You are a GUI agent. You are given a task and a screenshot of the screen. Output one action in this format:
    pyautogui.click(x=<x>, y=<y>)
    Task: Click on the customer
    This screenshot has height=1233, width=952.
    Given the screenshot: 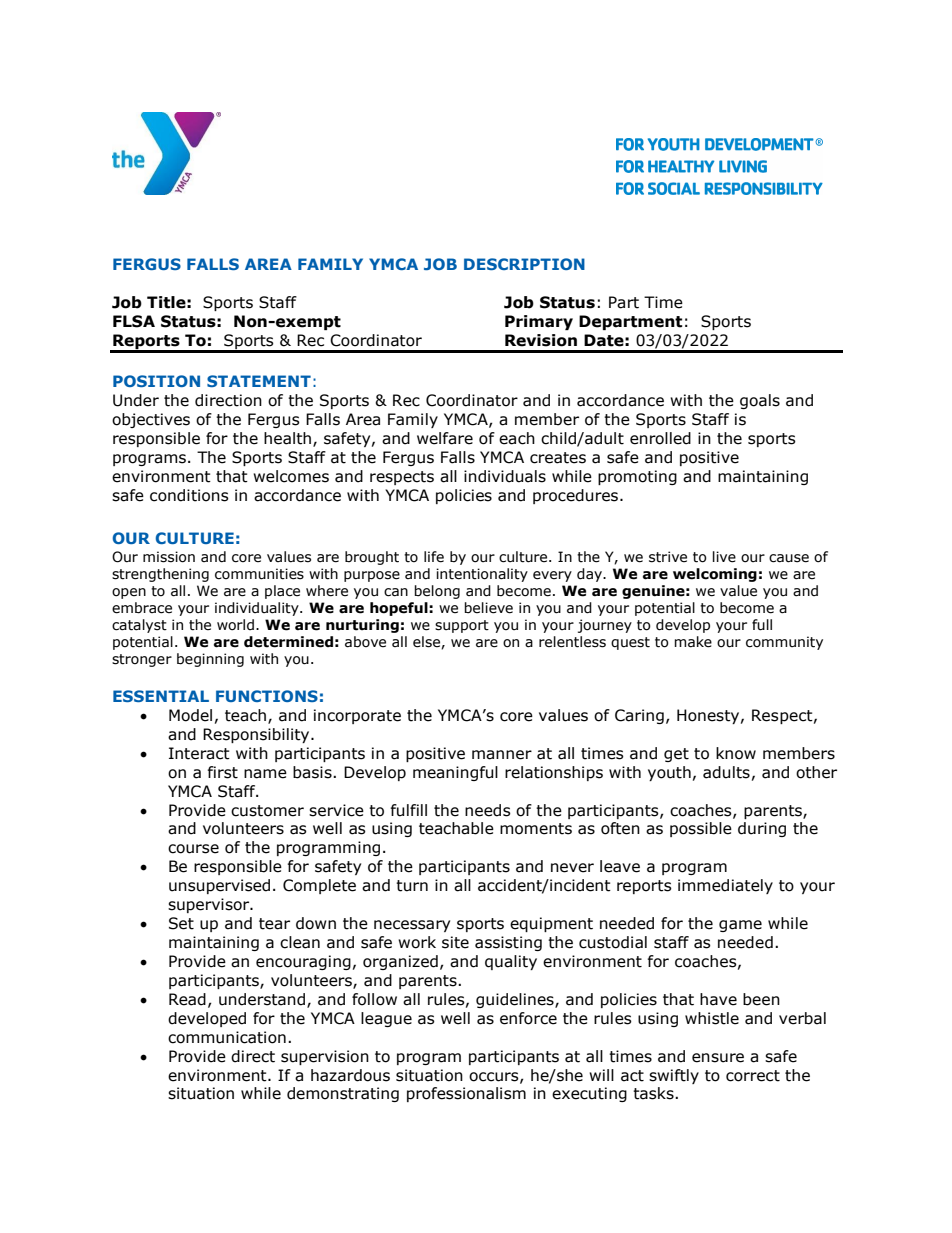 What is the action you would take?
    pyautogui.click(x=267, y=811)
